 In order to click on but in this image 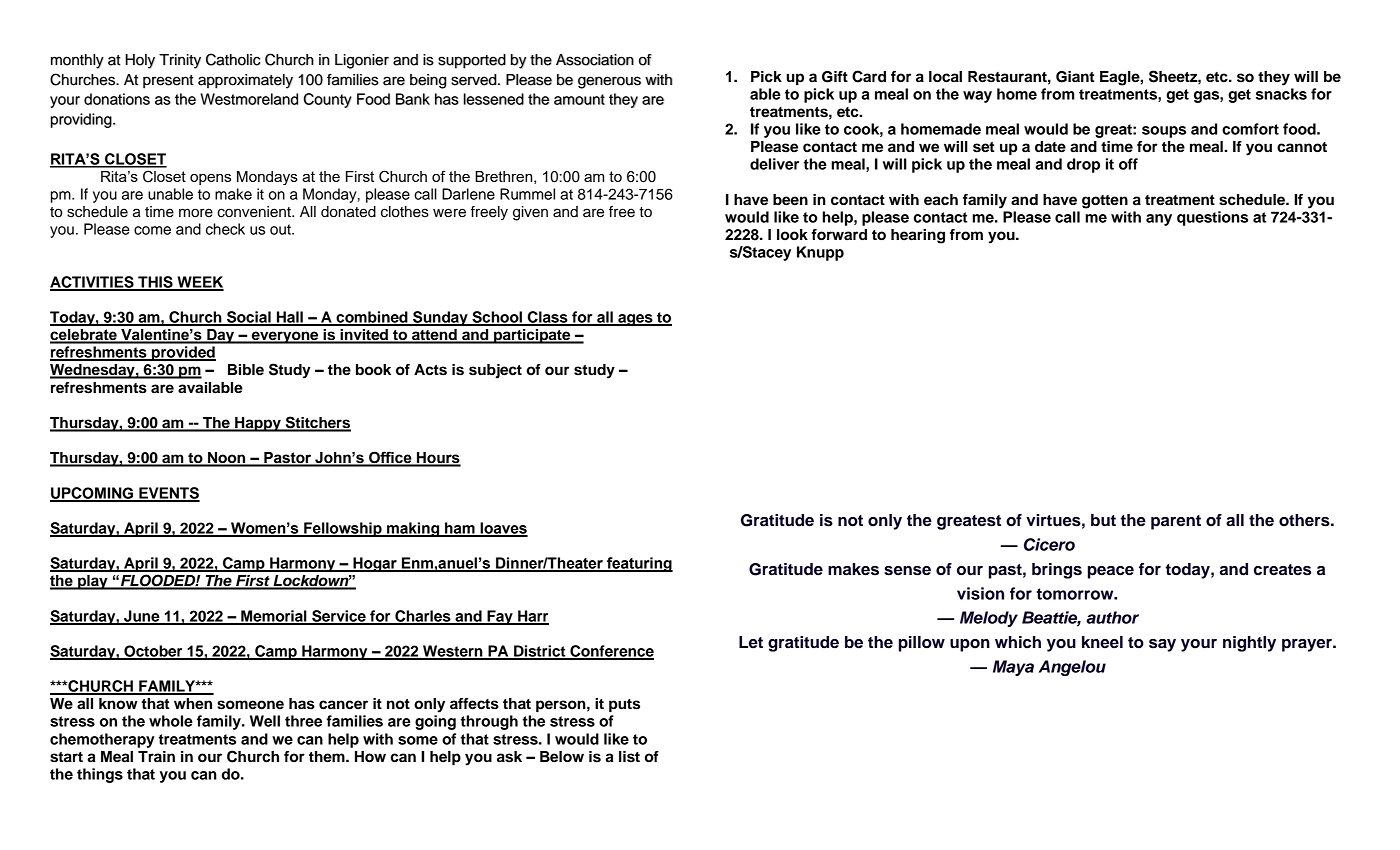, I will do `click(1103, 520)`.
